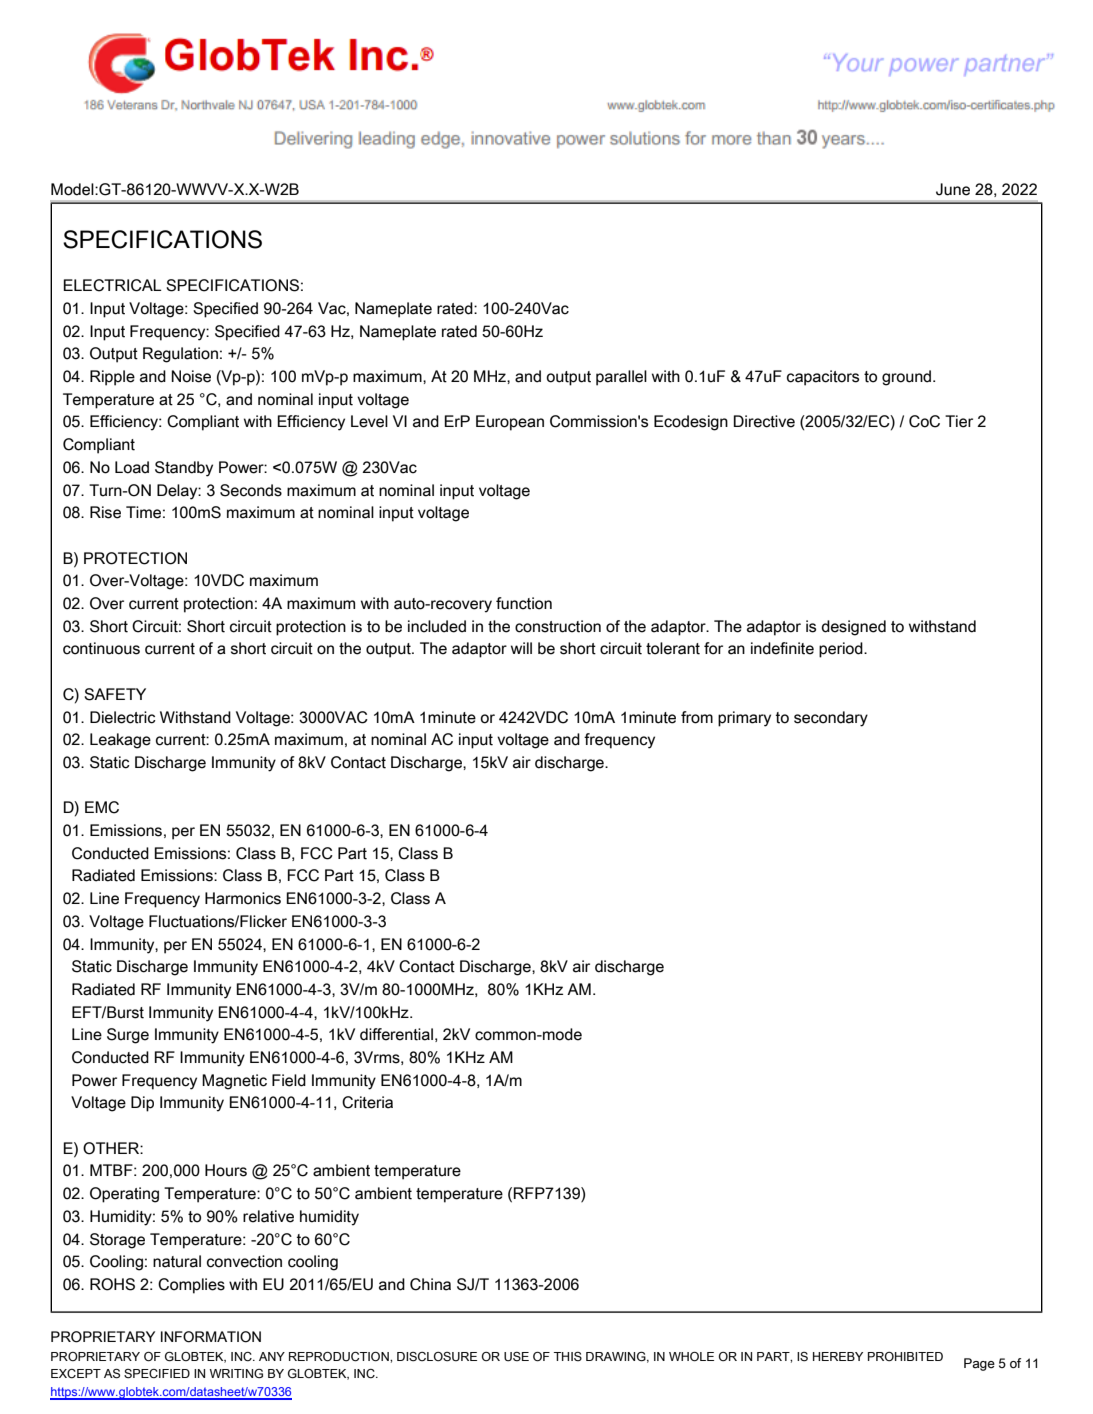 The height and width of the screenshot is (1414, 1093). I want to click on differential, so click(396, 1034).
